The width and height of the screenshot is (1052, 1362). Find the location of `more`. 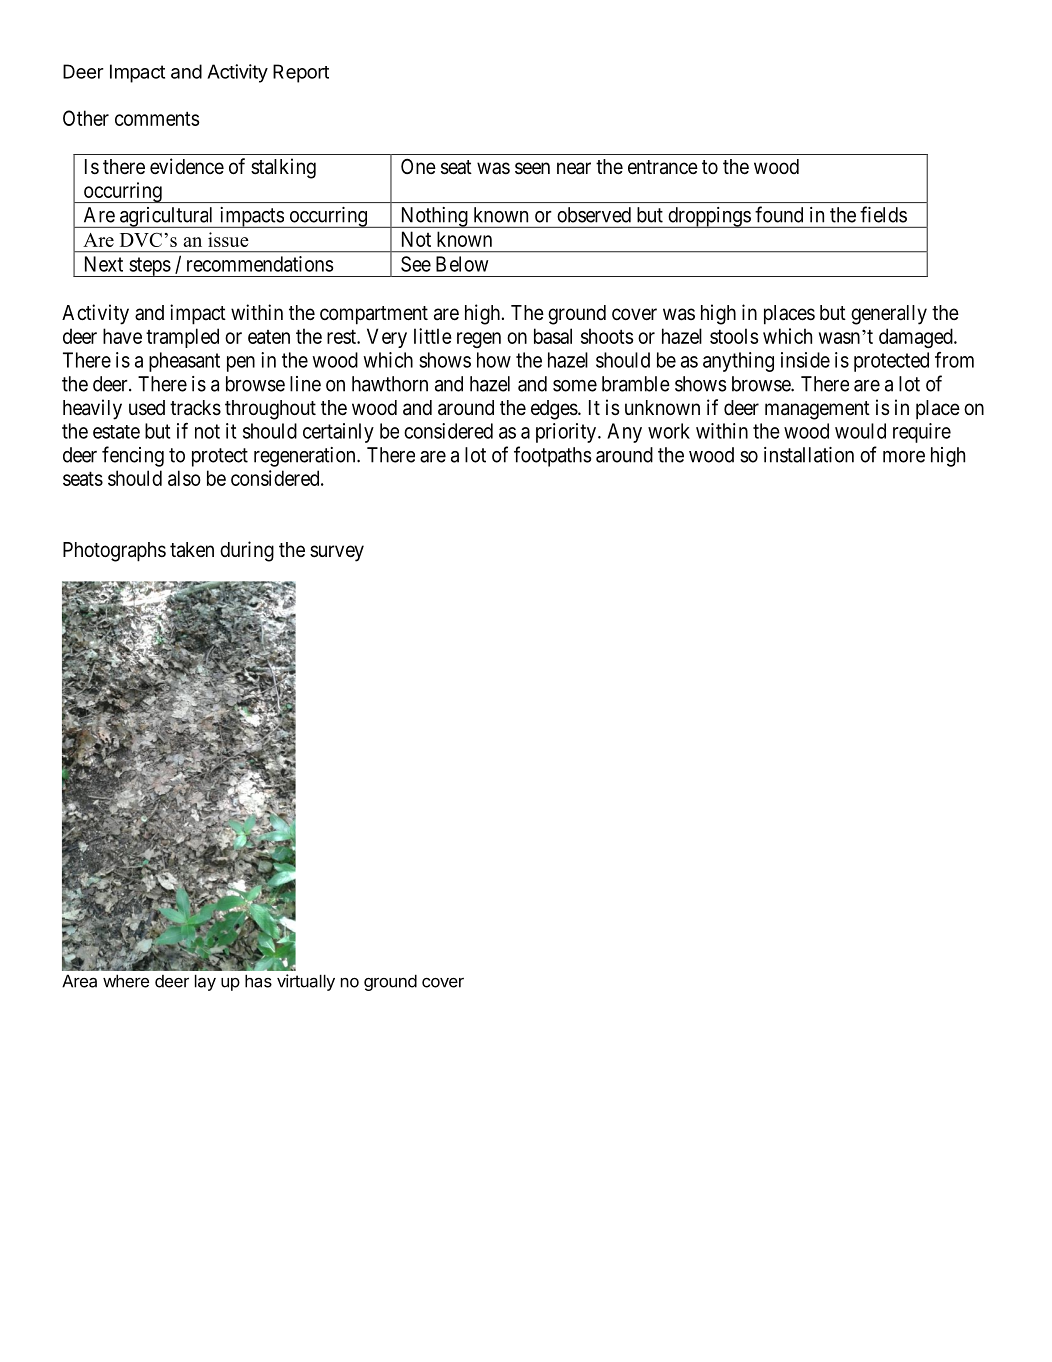

more is located at coordinates (904, 457).
